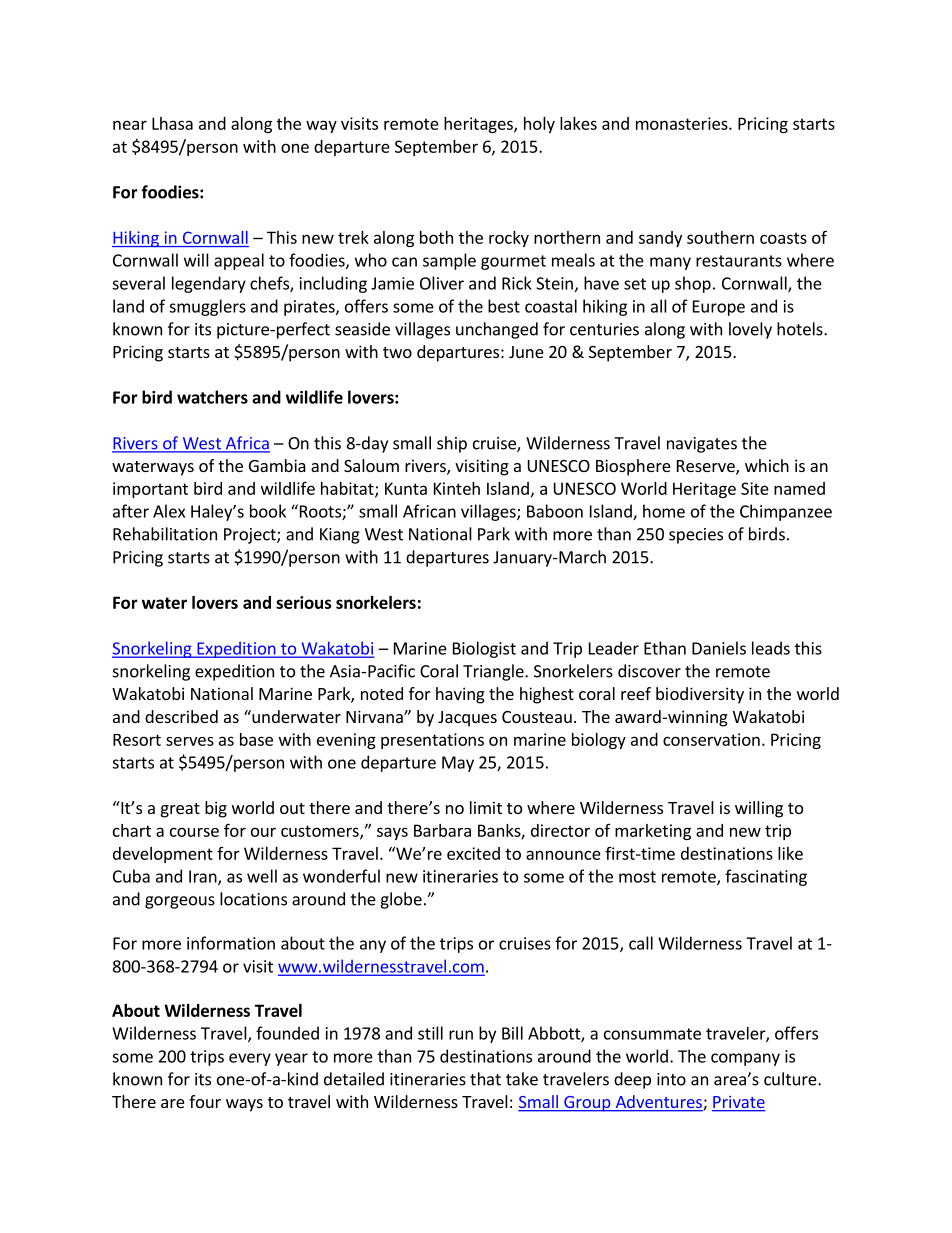 This image has height=1233, width=952. I want to click on serves, so click(190, 741).
